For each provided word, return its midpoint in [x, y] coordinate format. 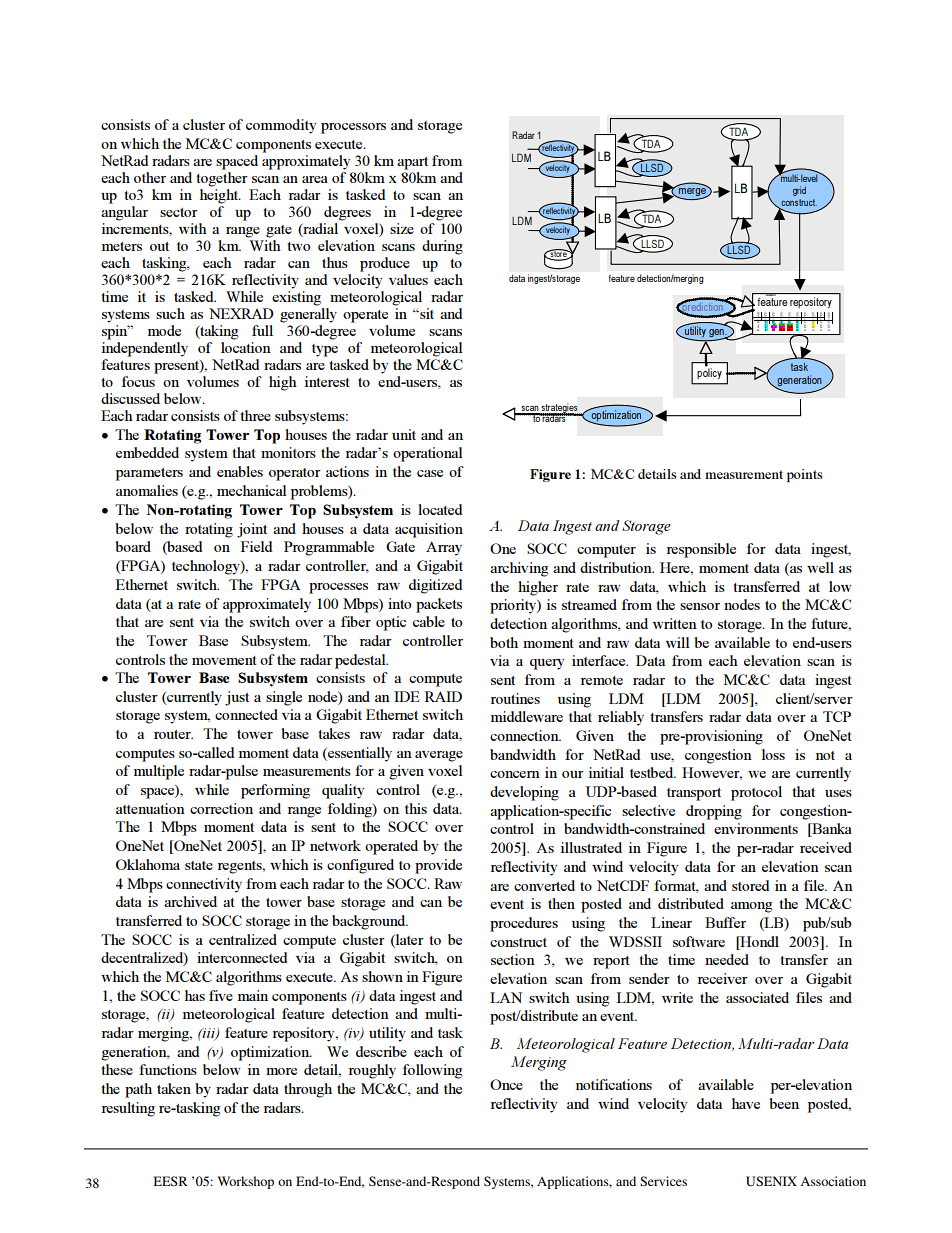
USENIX [771, 1181]
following [433, 1071]
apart [412, 163]
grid [799, 191]
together [222, 179]
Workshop [245, 1182]
